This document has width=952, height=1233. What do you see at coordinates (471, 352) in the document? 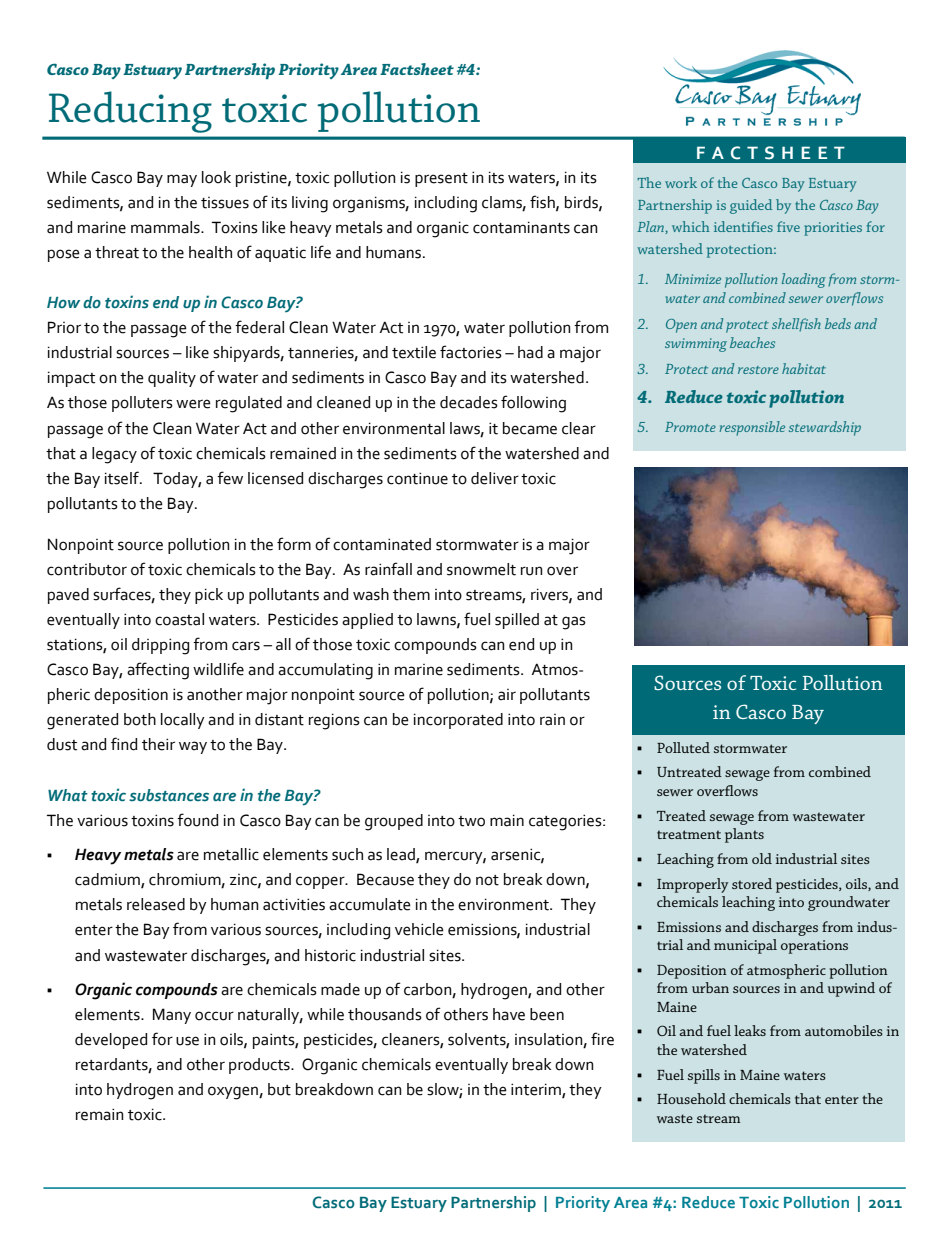
I see `factories` at bounding box center [471, 352].
